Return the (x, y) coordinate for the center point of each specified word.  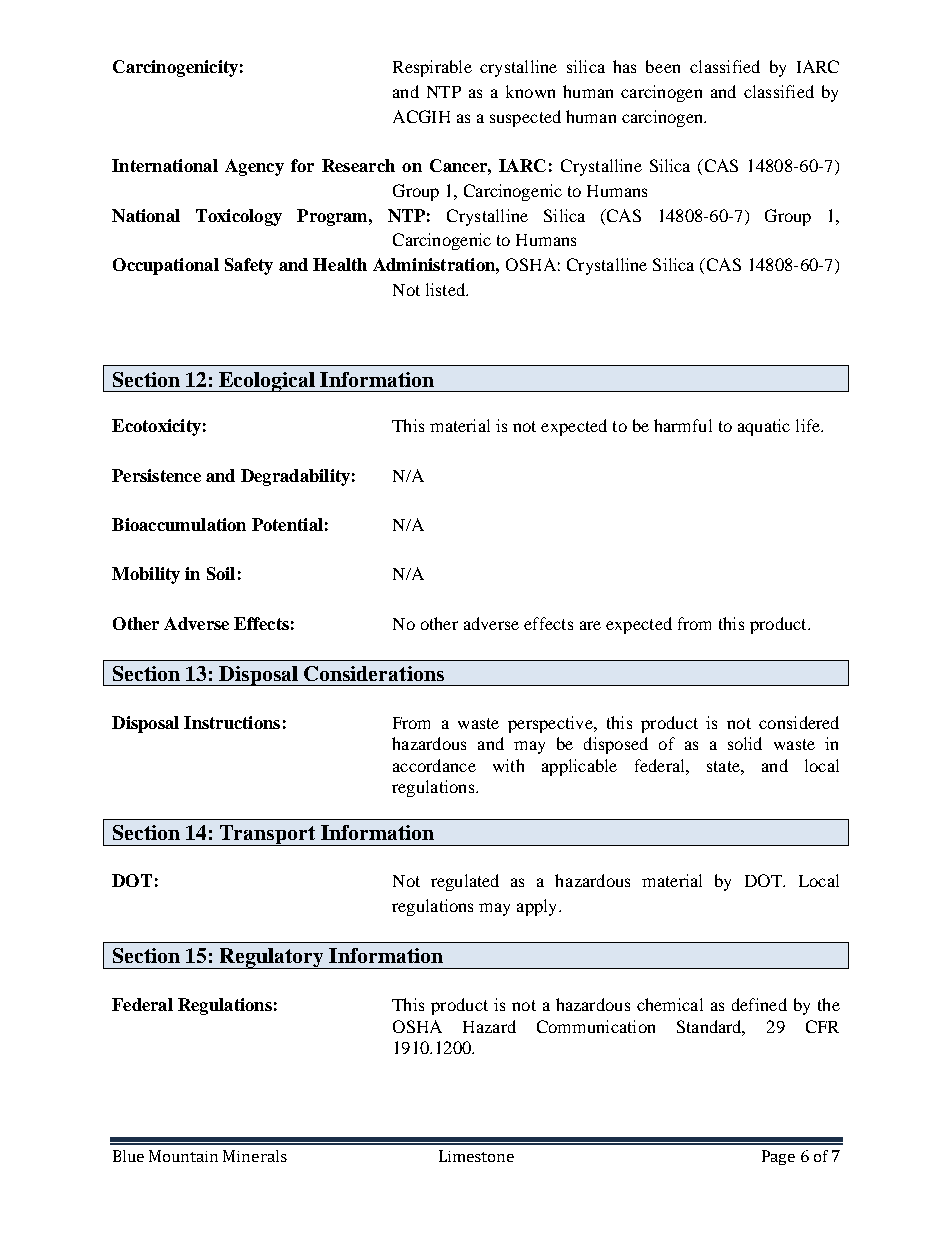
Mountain (183, 1156)
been (663, 66)
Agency (254, 167)
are (590, 625)
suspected (525, 118)
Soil (221, 573)
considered (799, 722)
